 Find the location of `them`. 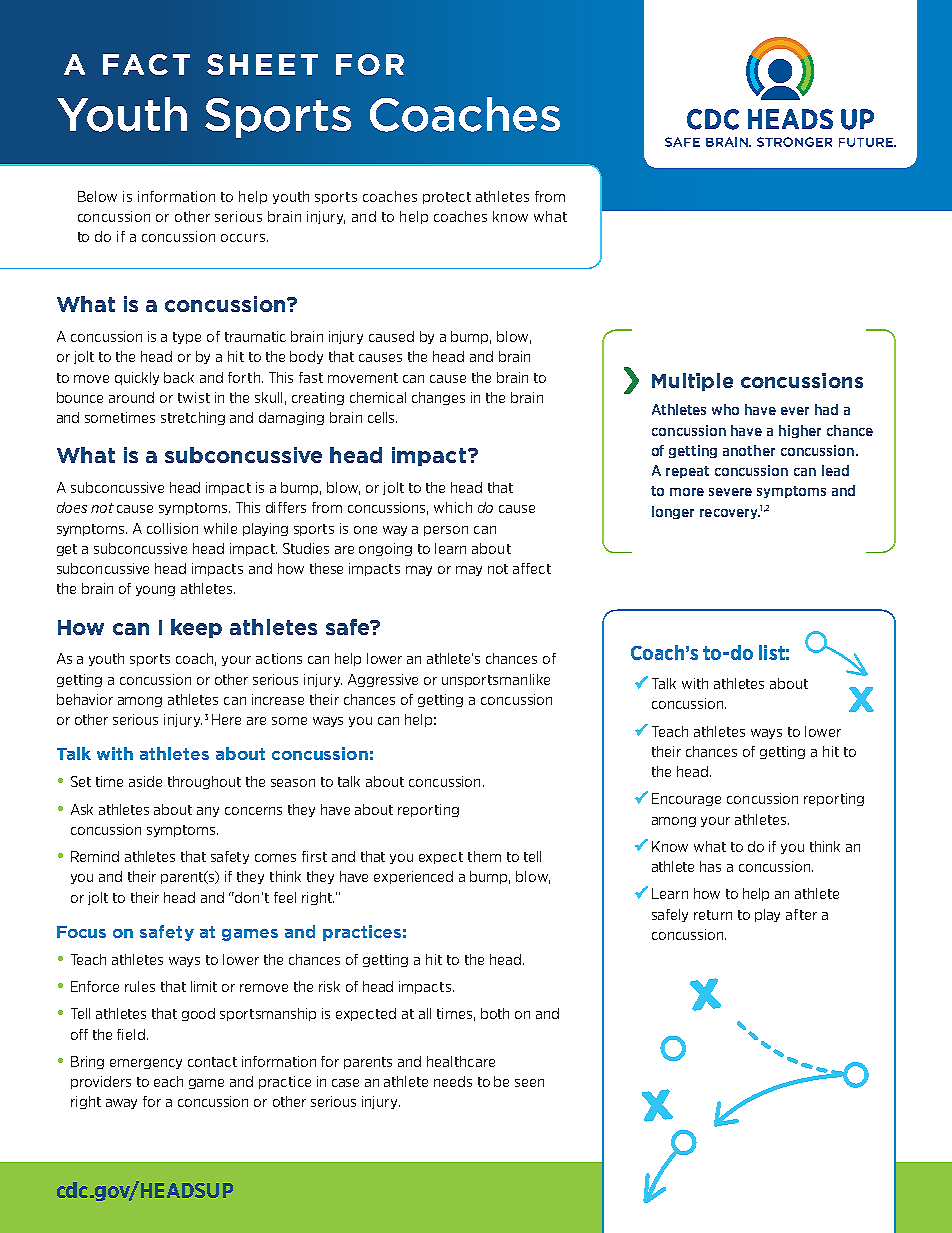

them is located at coordinates (484, 856).
